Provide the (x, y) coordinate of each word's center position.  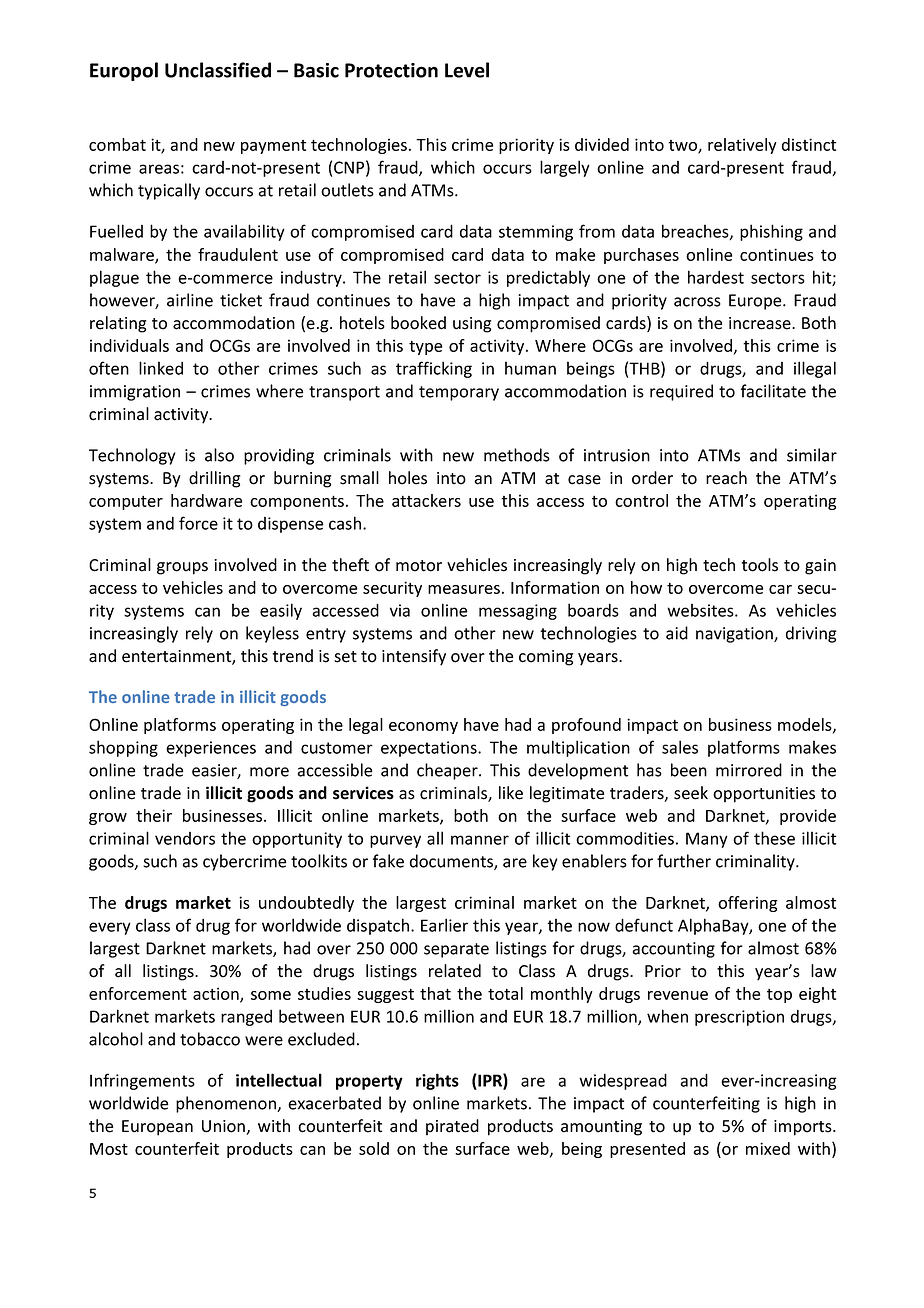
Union (224, 1127)
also (219, 455)
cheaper (448, 771)
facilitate (773, 391)
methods (517, 455)
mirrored (749, 770)
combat (117, 144)
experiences (211, 749)
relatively (742, 146)
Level (467, 70)
